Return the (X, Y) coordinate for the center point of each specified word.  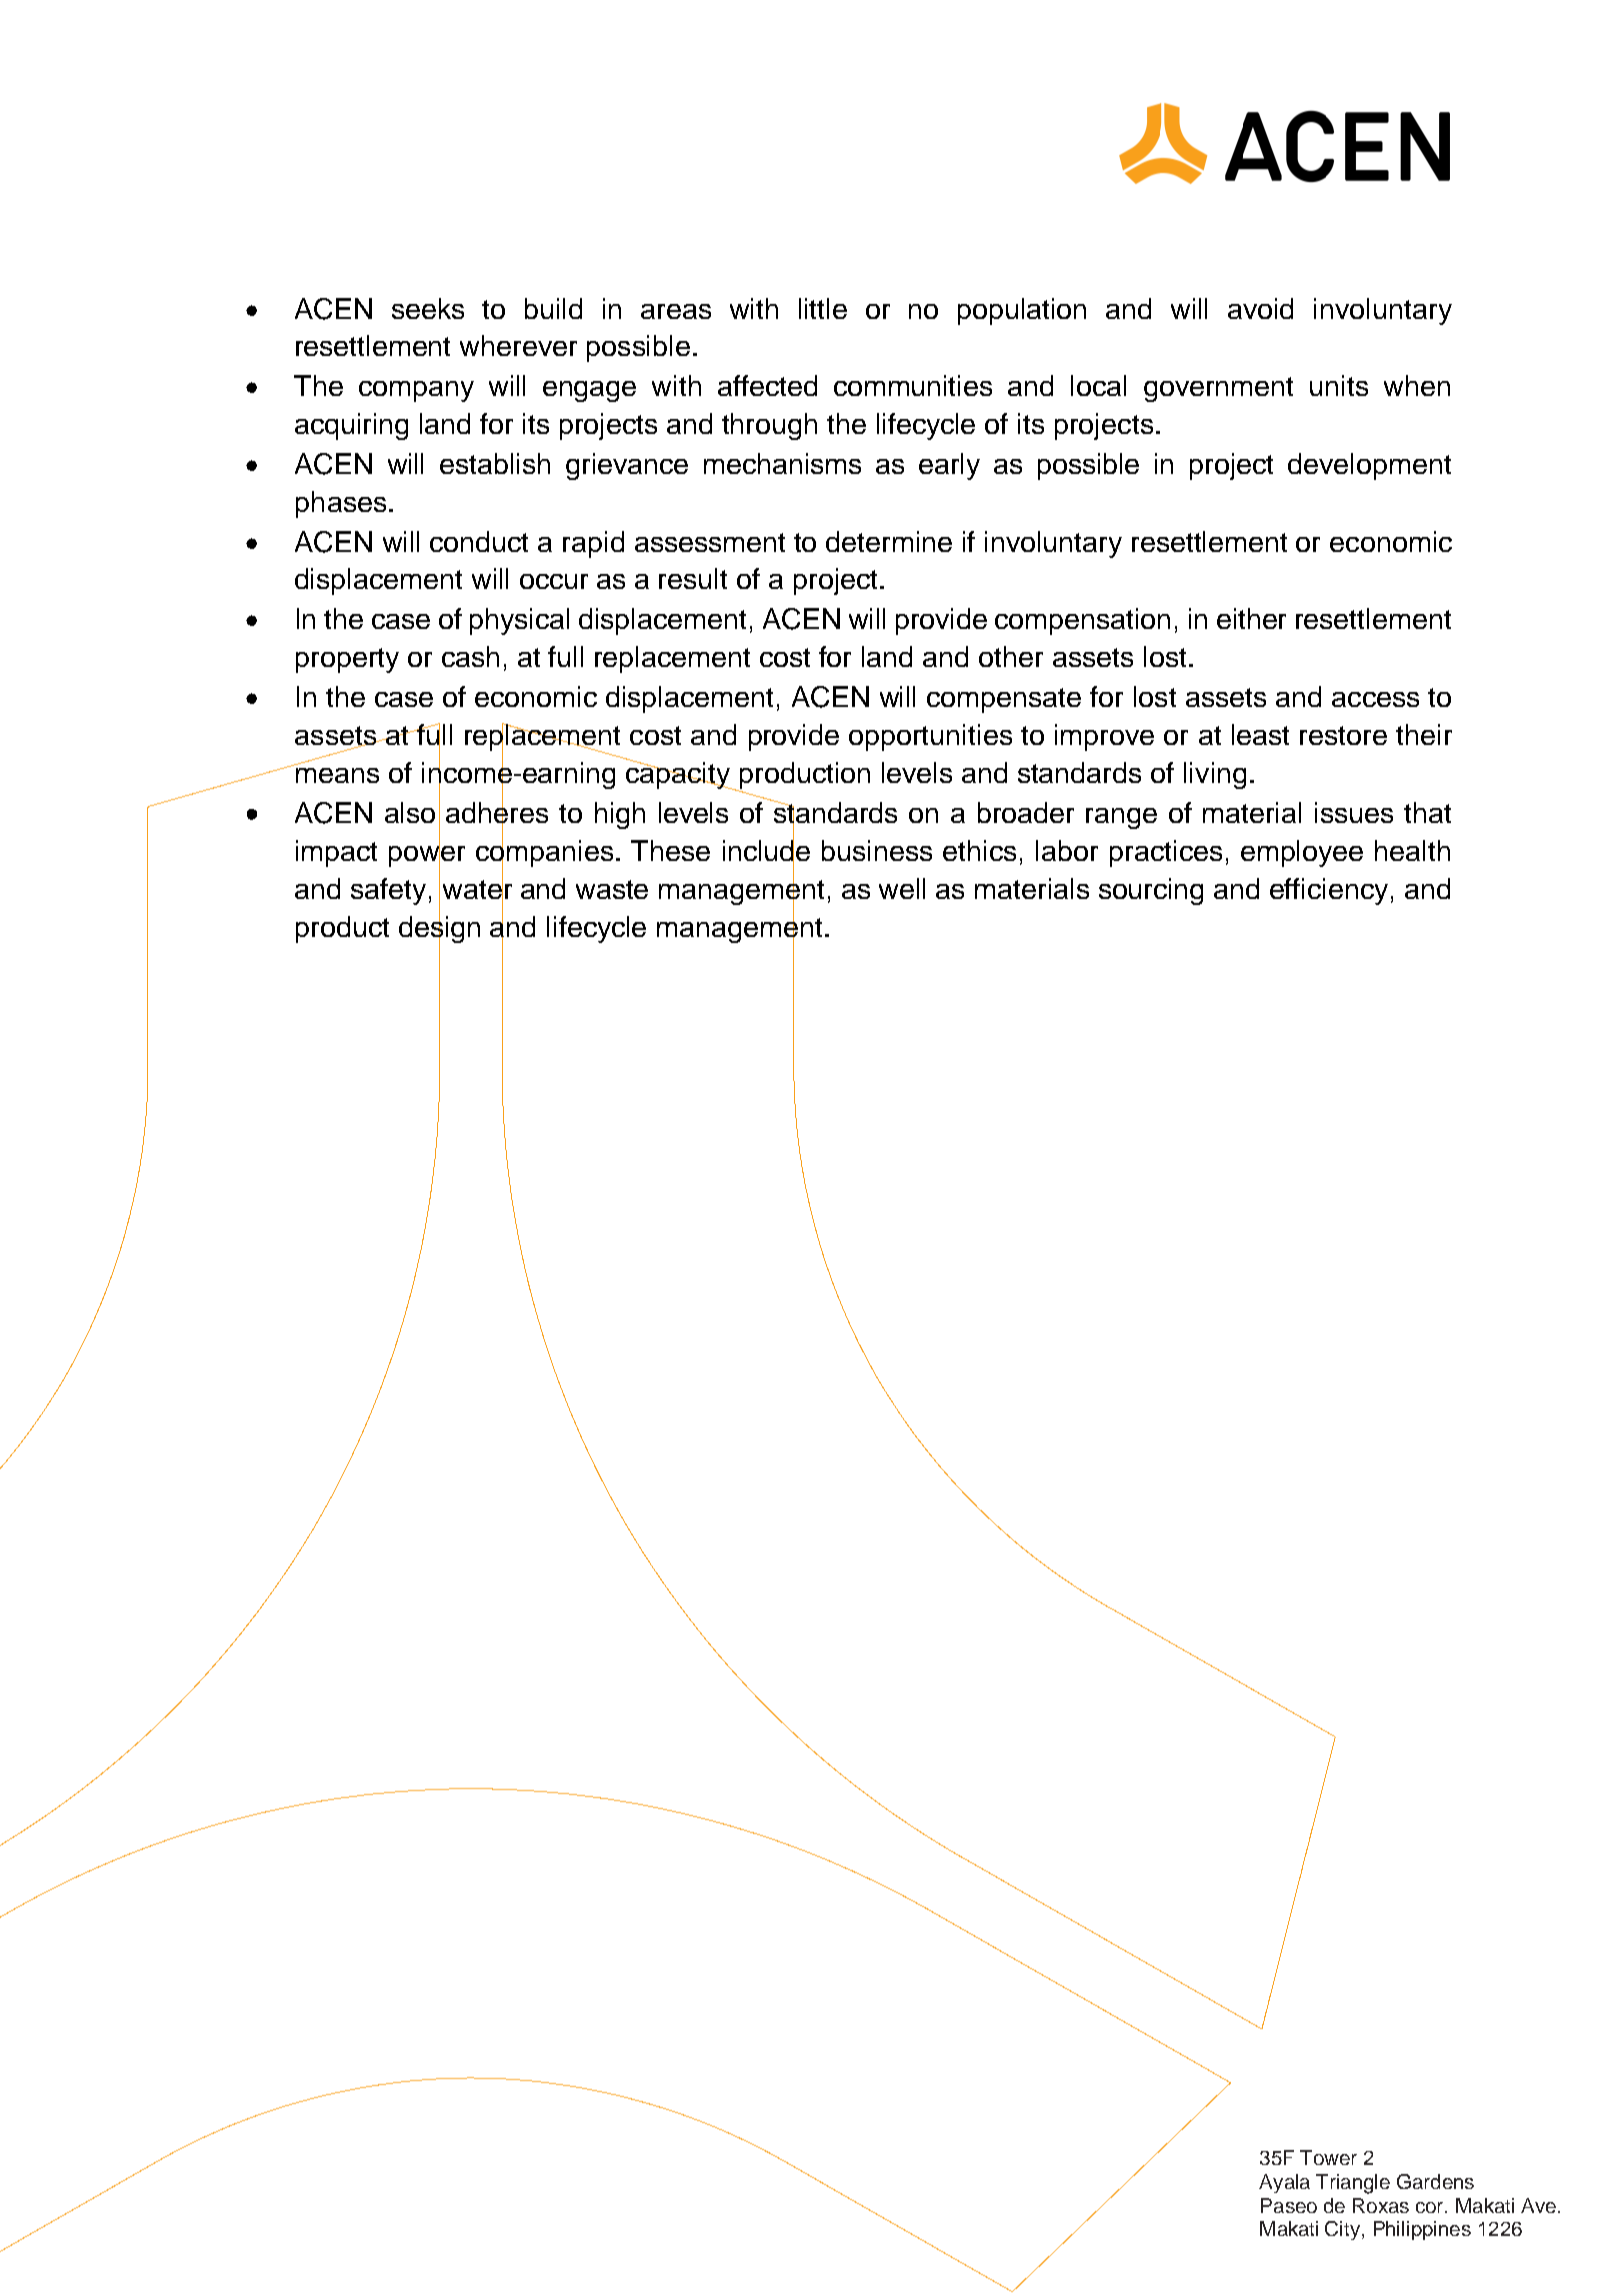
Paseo (1289, 2205)
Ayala (1284, 2183)
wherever (518, 345)
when (1417, 385)
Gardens (1435, 2181)
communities (913, 385)
